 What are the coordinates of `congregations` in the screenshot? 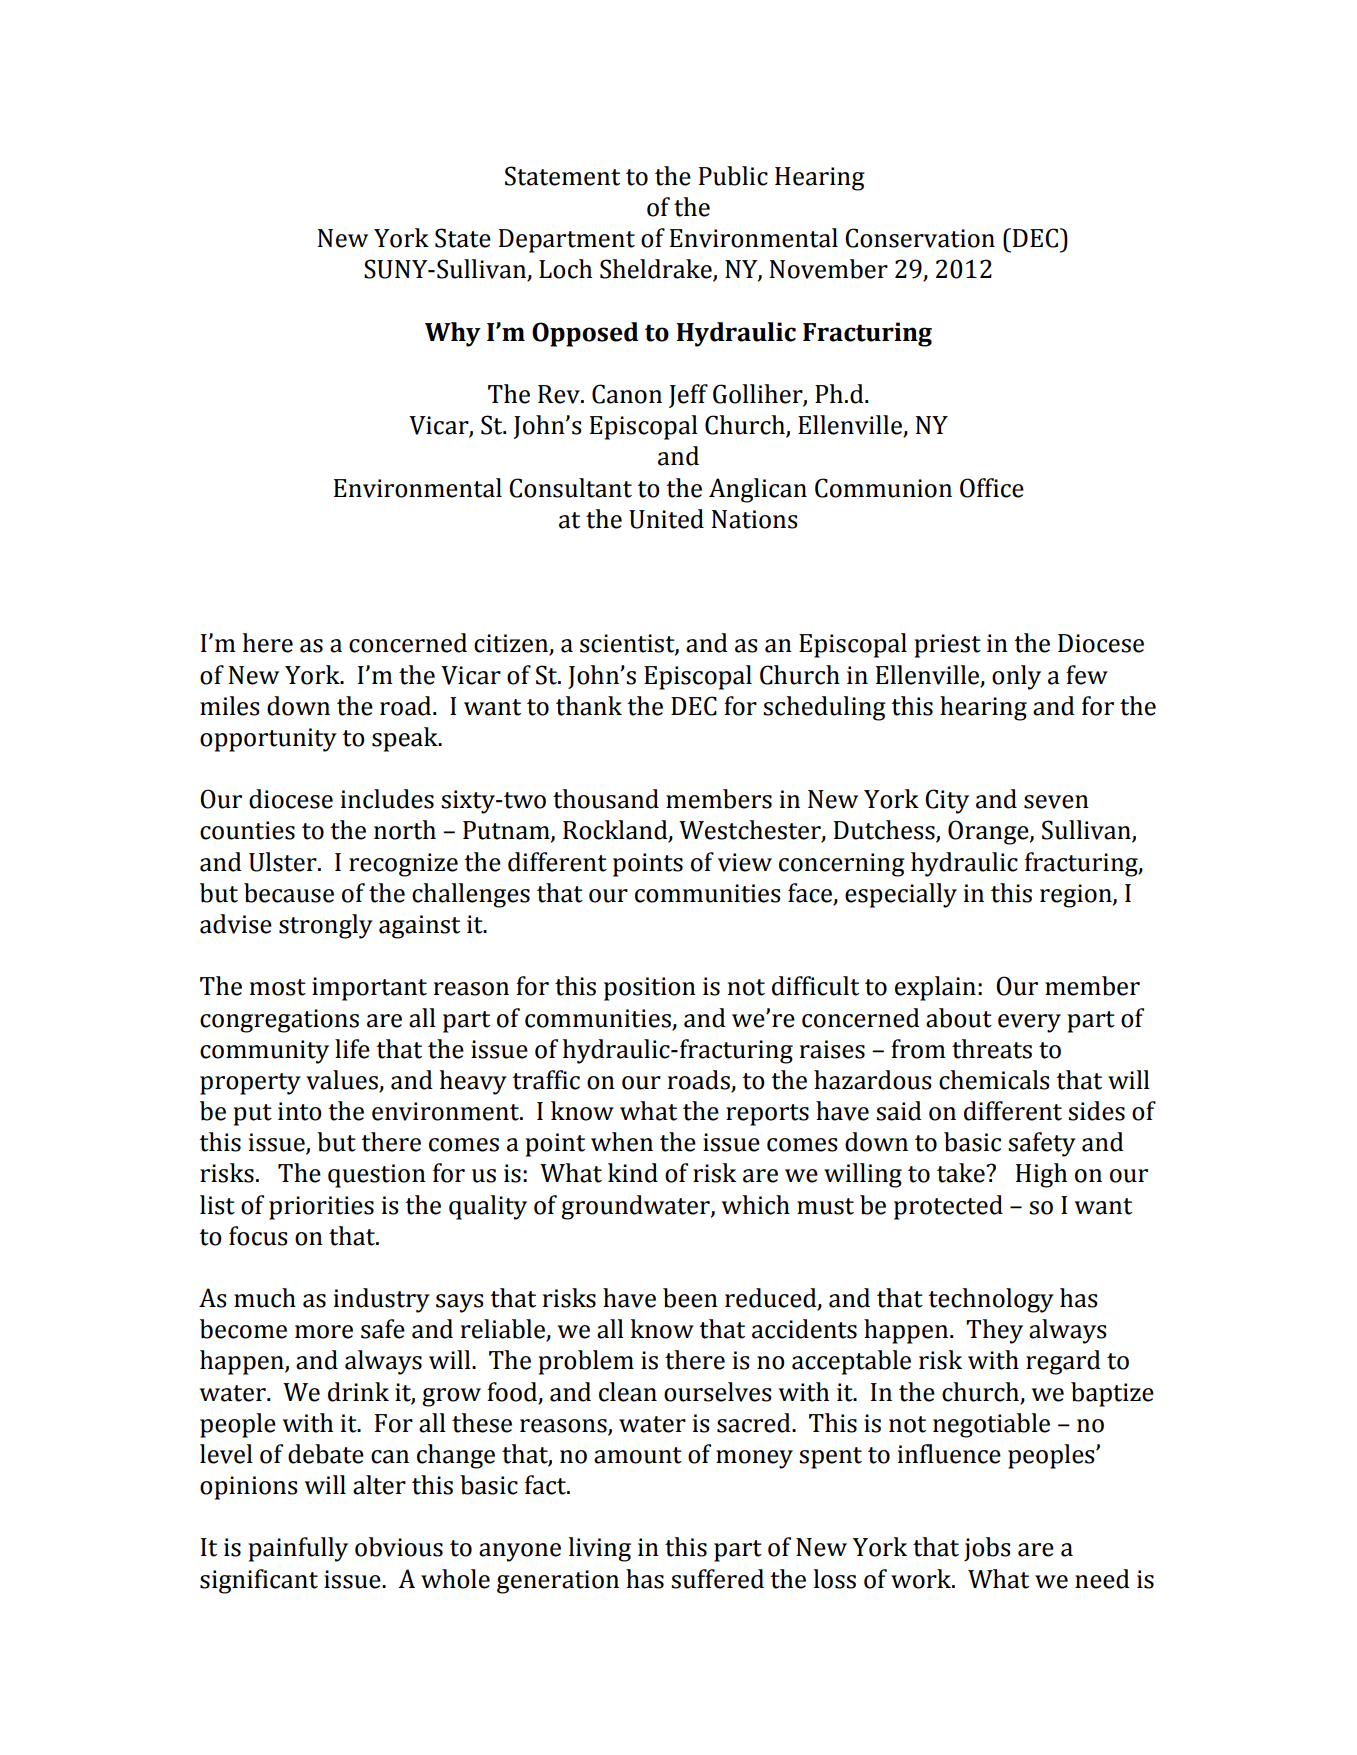 It's located at (279, 1021).
